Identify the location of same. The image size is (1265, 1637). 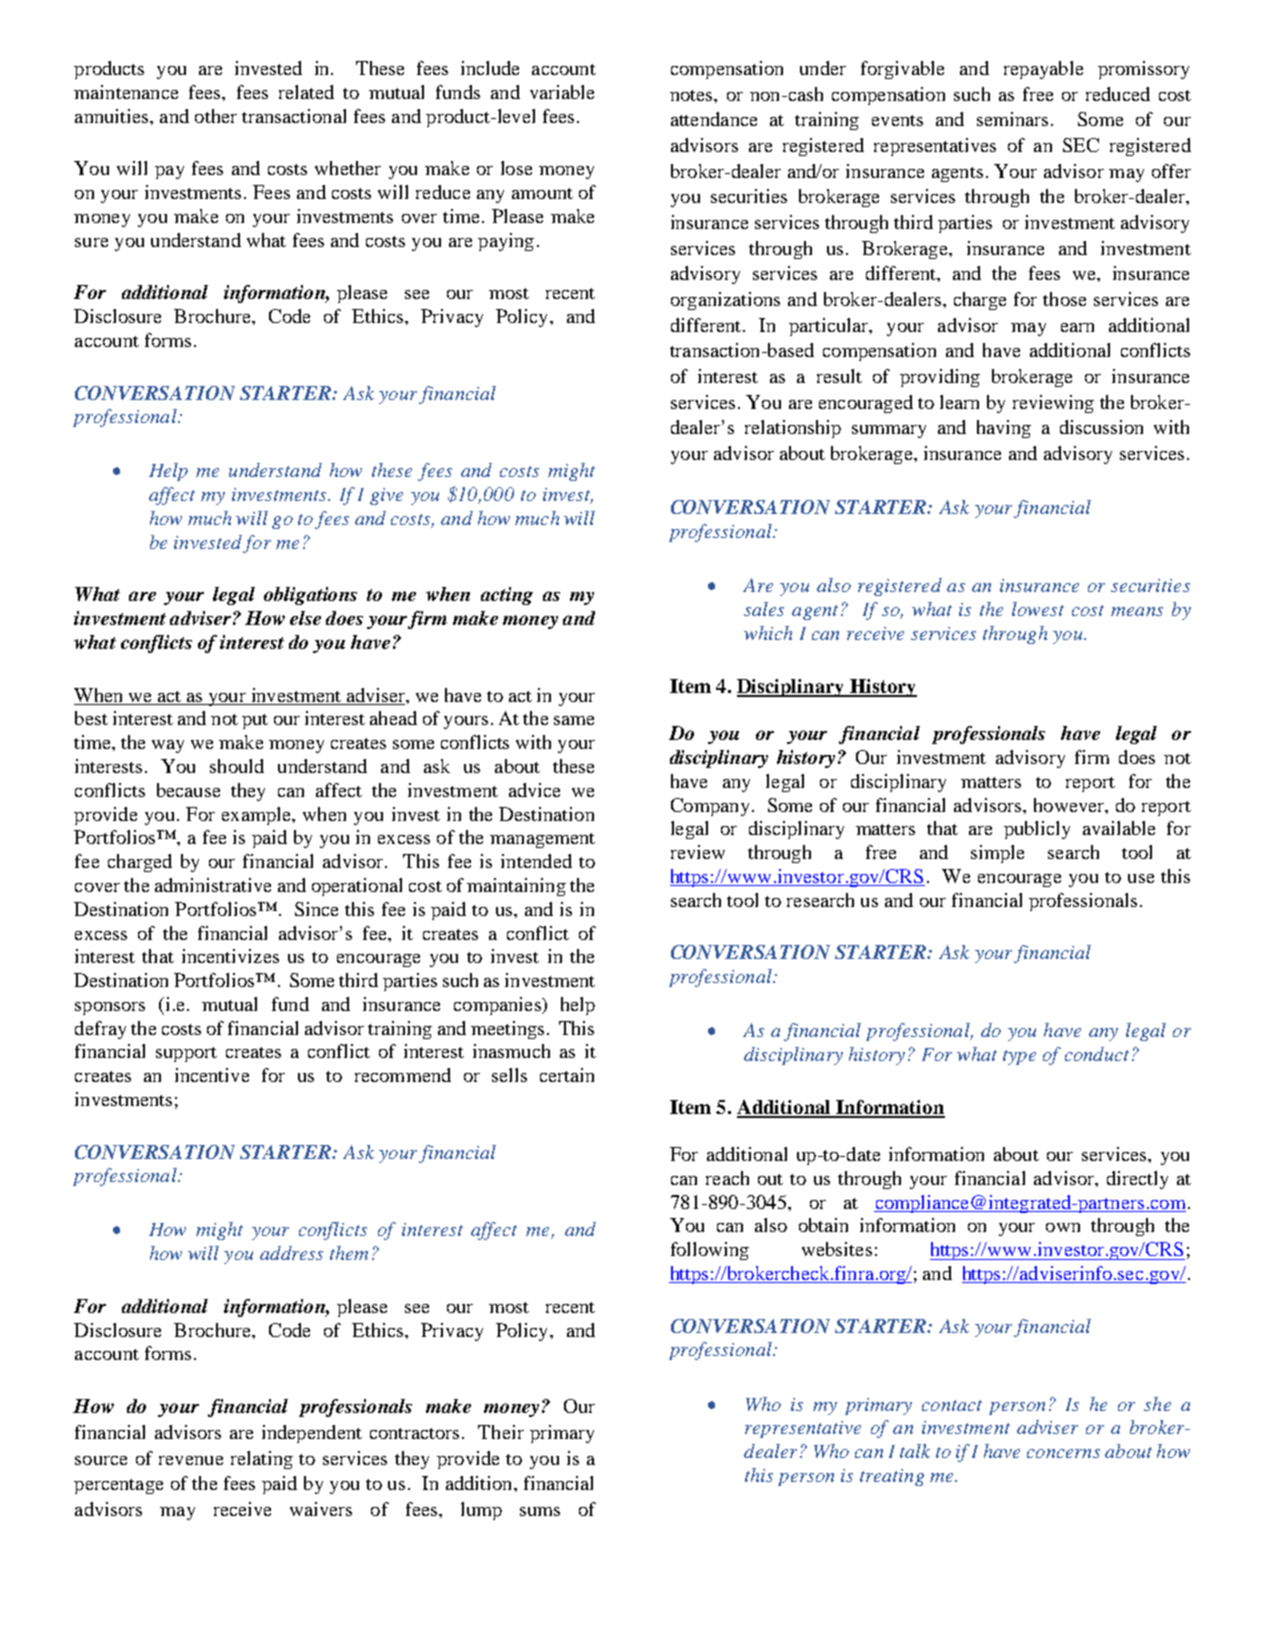
(574, 720).
